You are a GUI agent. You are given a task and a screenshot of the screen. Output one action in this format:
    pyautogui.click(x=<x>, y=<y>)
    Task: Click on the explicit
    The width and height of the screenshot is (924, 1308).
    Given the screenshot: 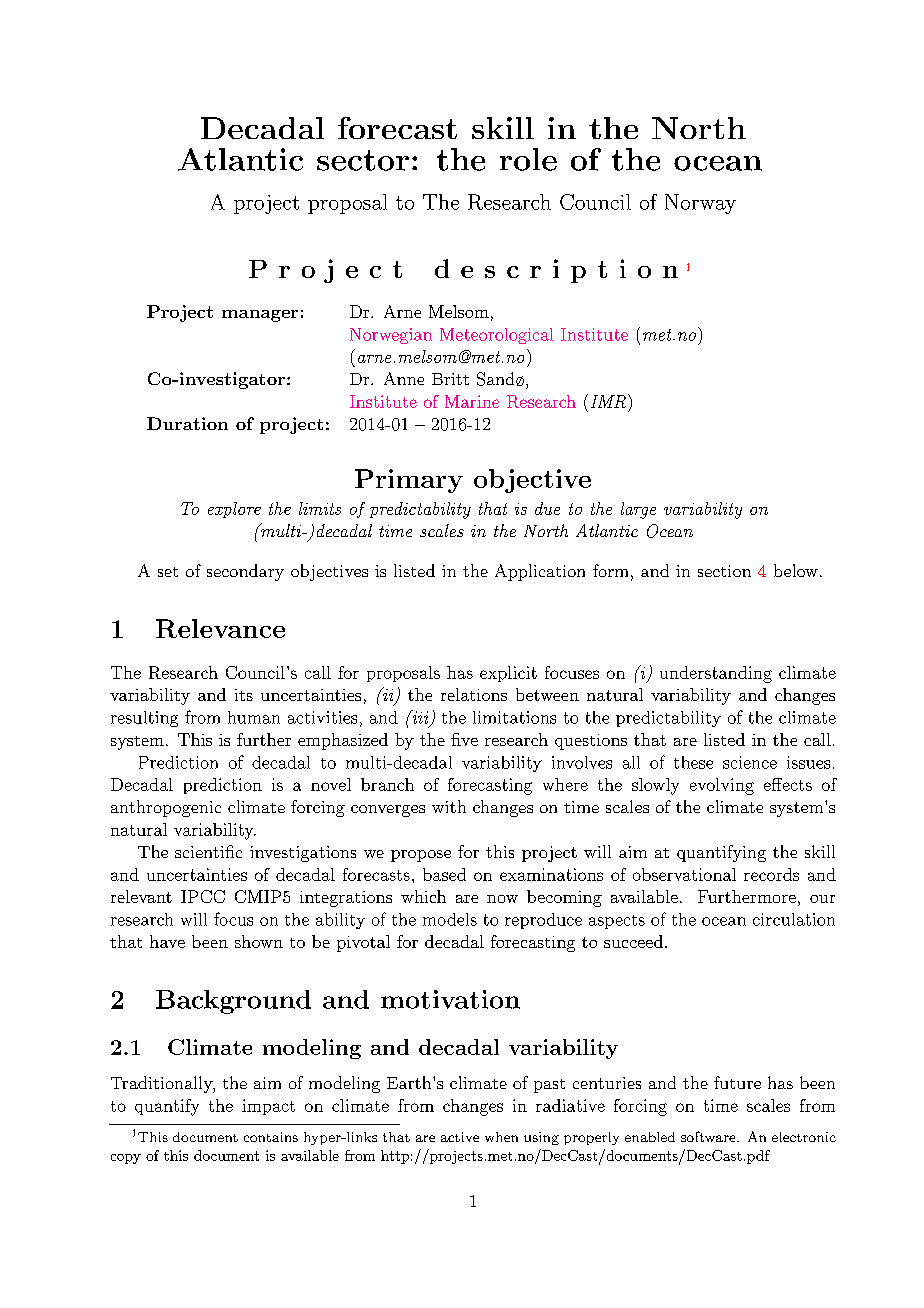 What is the action you would take?
    pyautogui.click(x=508, y=674)
